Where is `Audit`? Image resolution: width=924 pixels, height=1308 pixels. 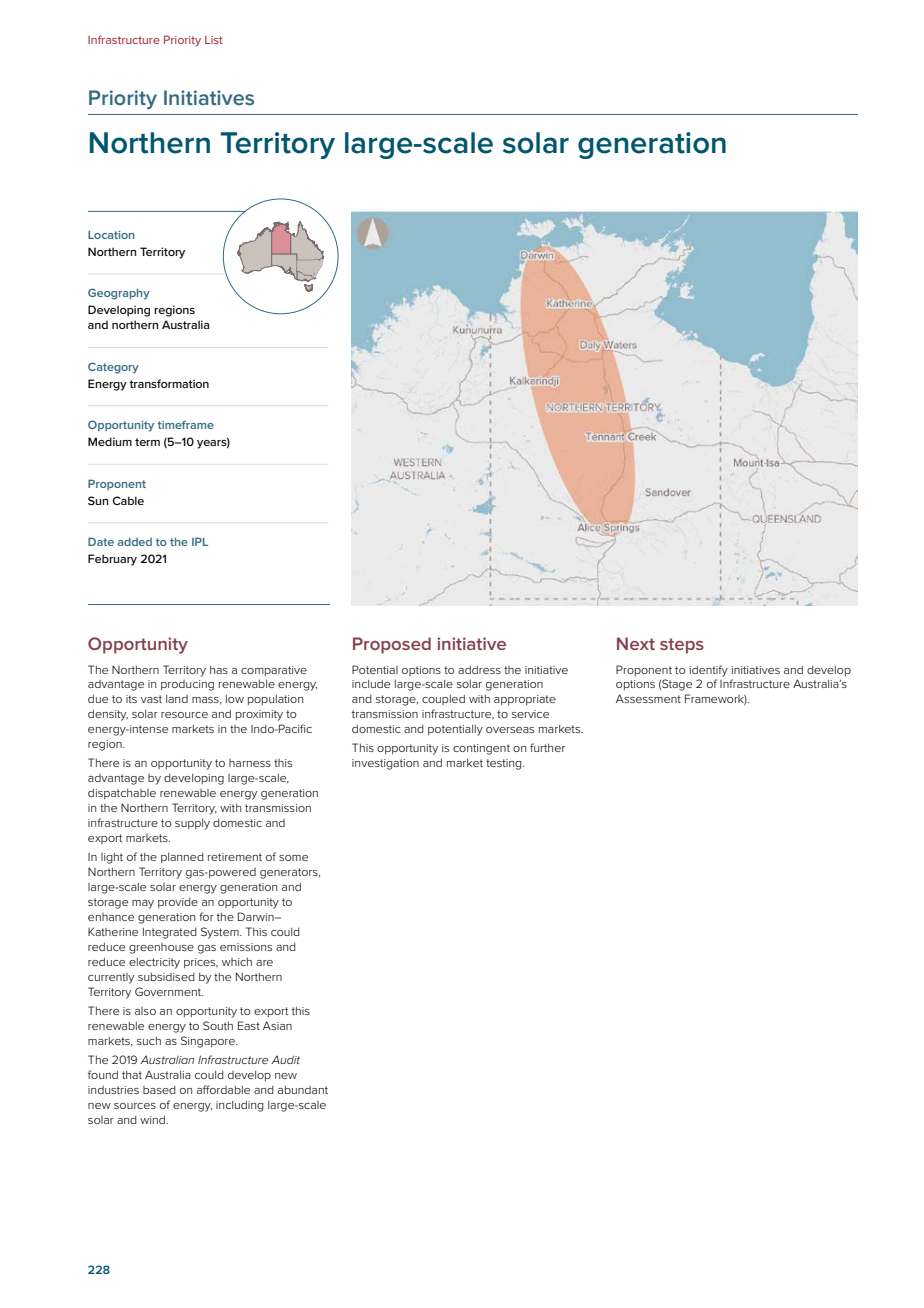
Audit is located at coordinates (285, 1059).
